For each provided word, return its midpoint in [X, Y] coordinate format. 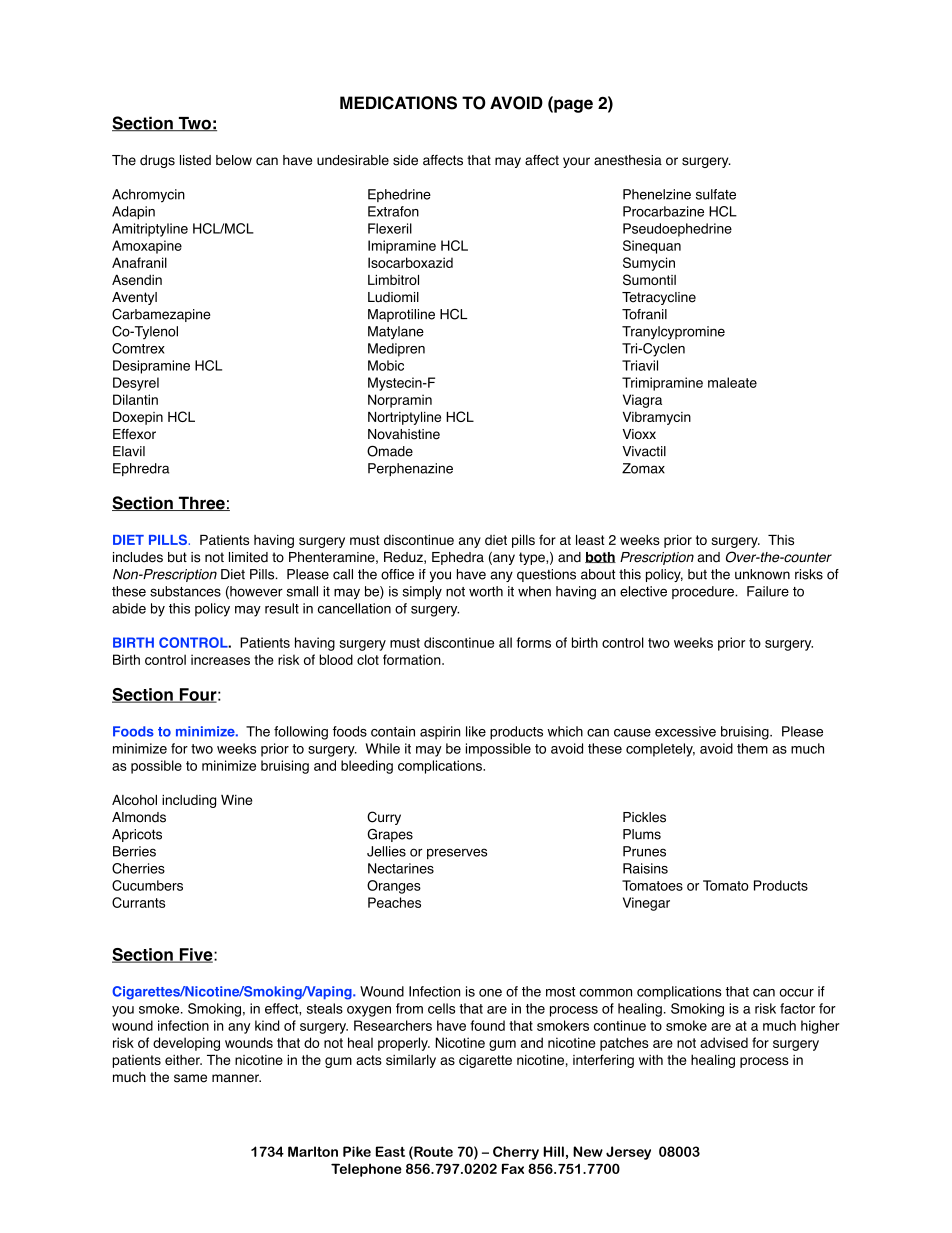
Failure [768, 591]
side [405, 160]
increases [220, 659]
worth [486, 591]
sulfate [716, 194]
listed [195, 160]
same [190, 1078]
